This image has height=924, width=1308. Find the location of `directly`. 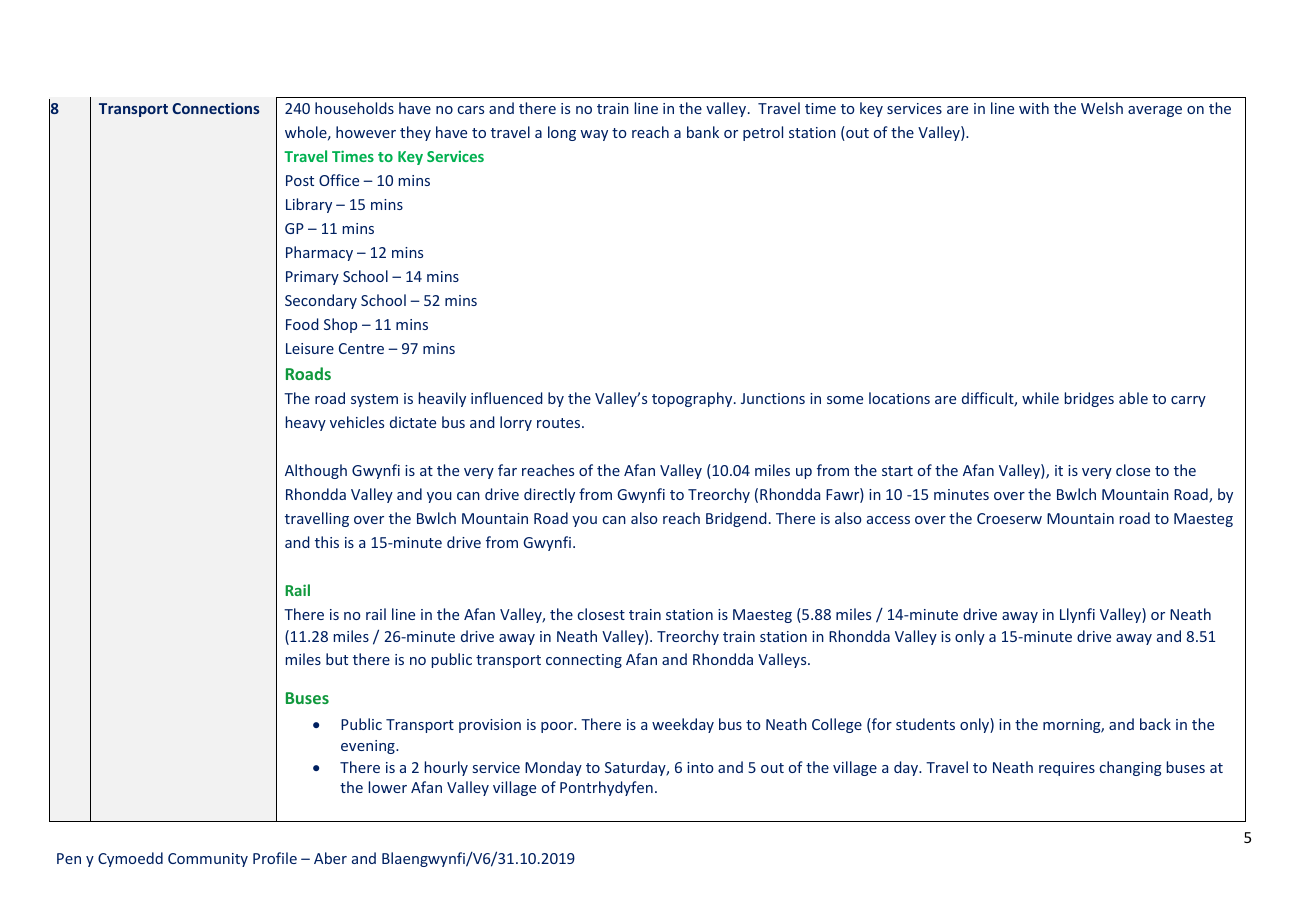

directly is located at coordinates (549, 495).
